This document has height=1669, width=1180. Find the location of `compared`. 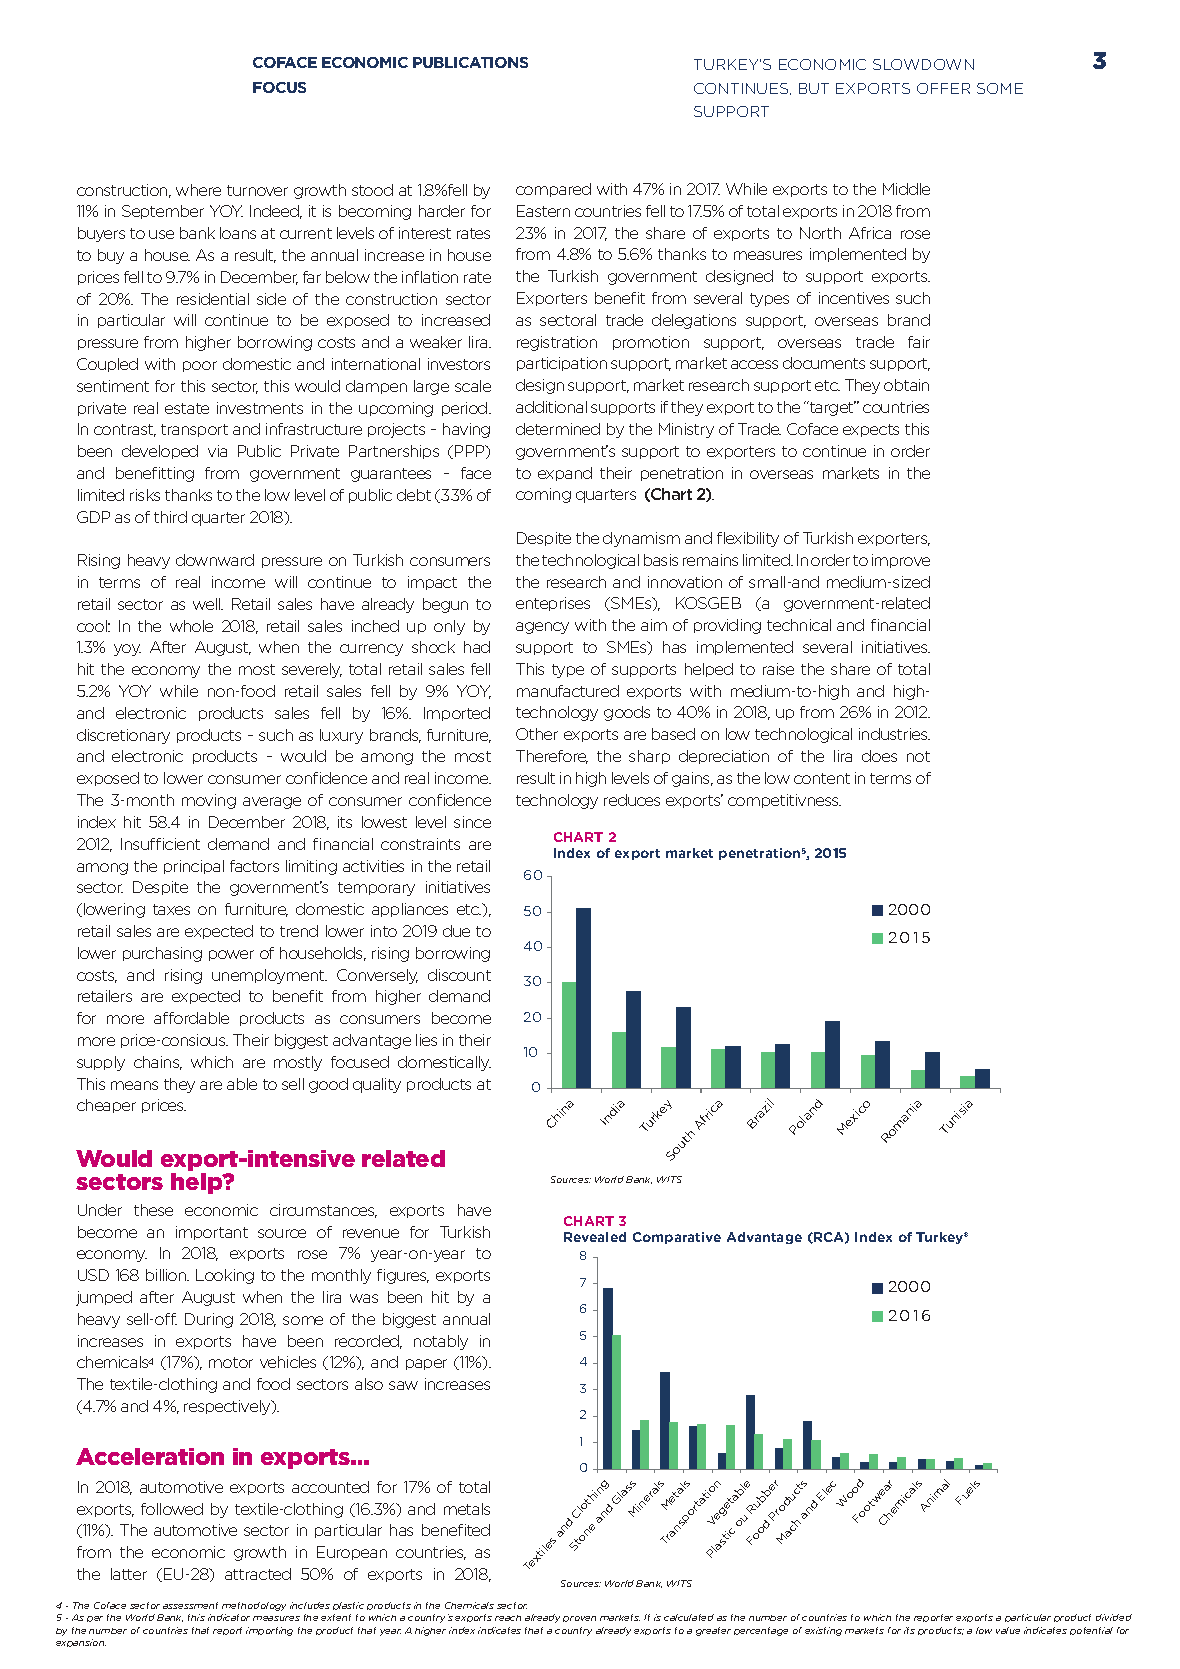

compared is located at coordinates (553, 190).
